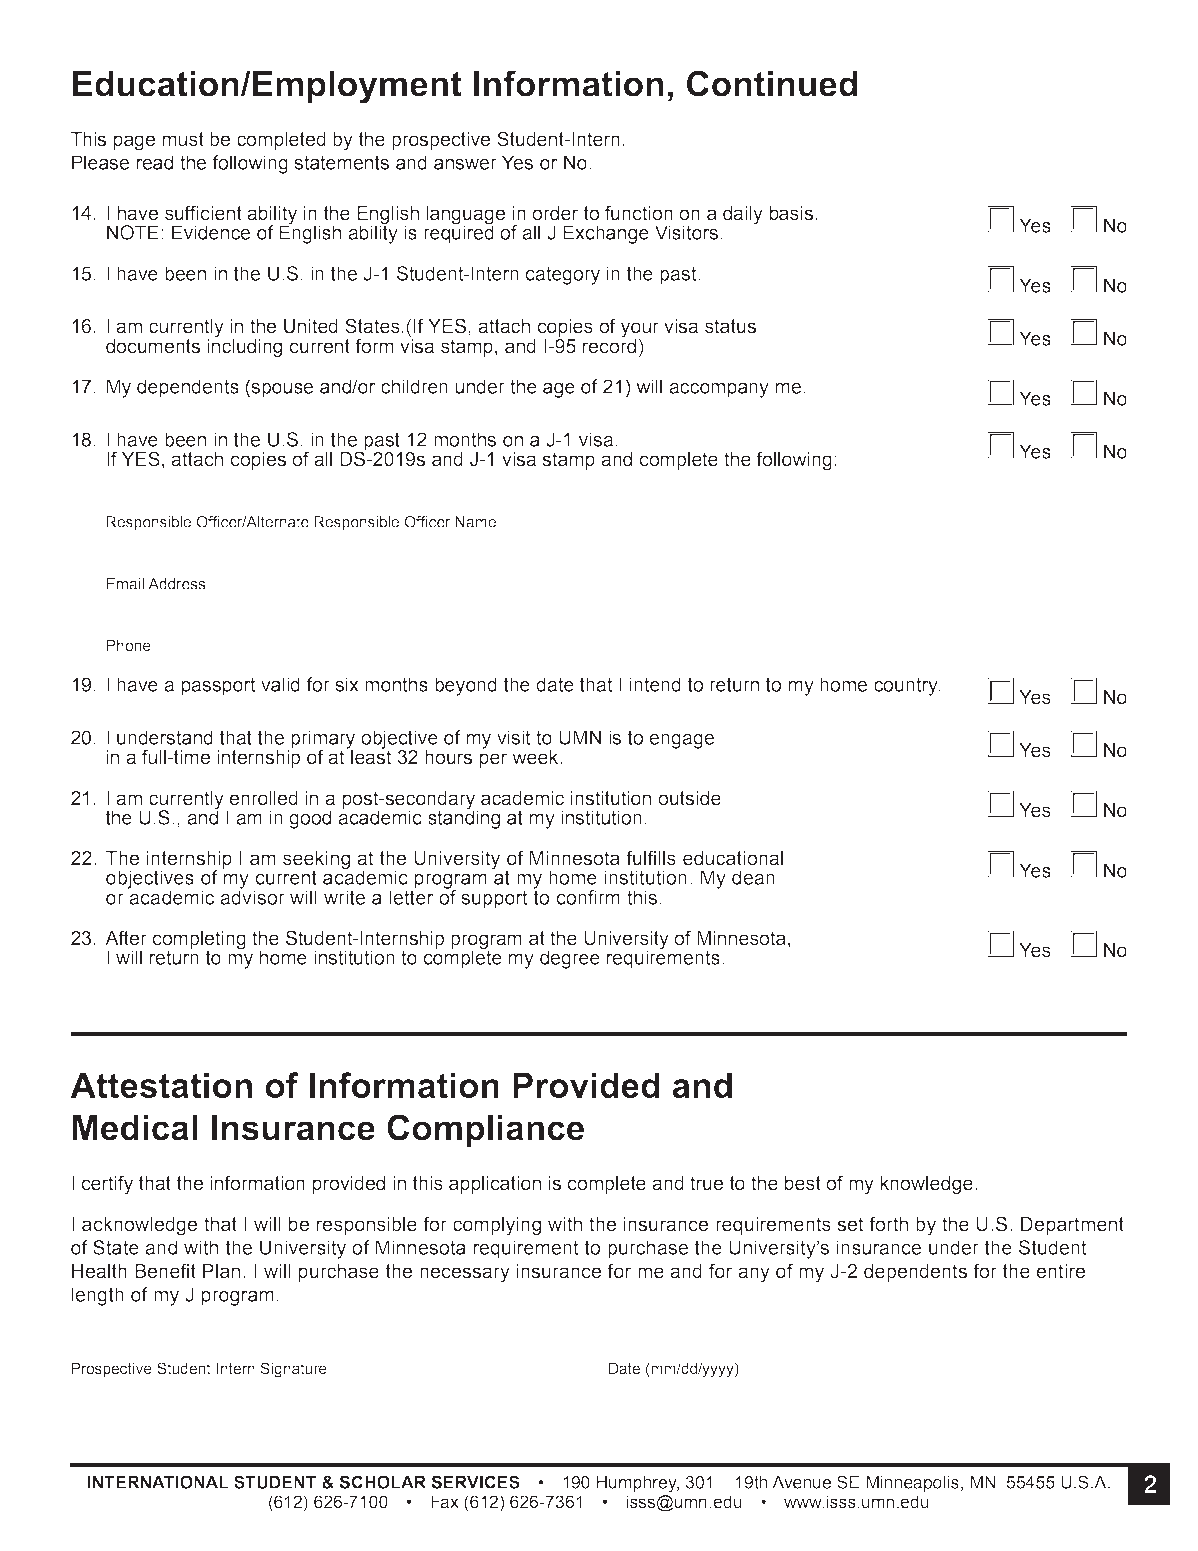  Describe the element at coordinates (282, 390) in the screenshot. I see `spouse` at that location.
